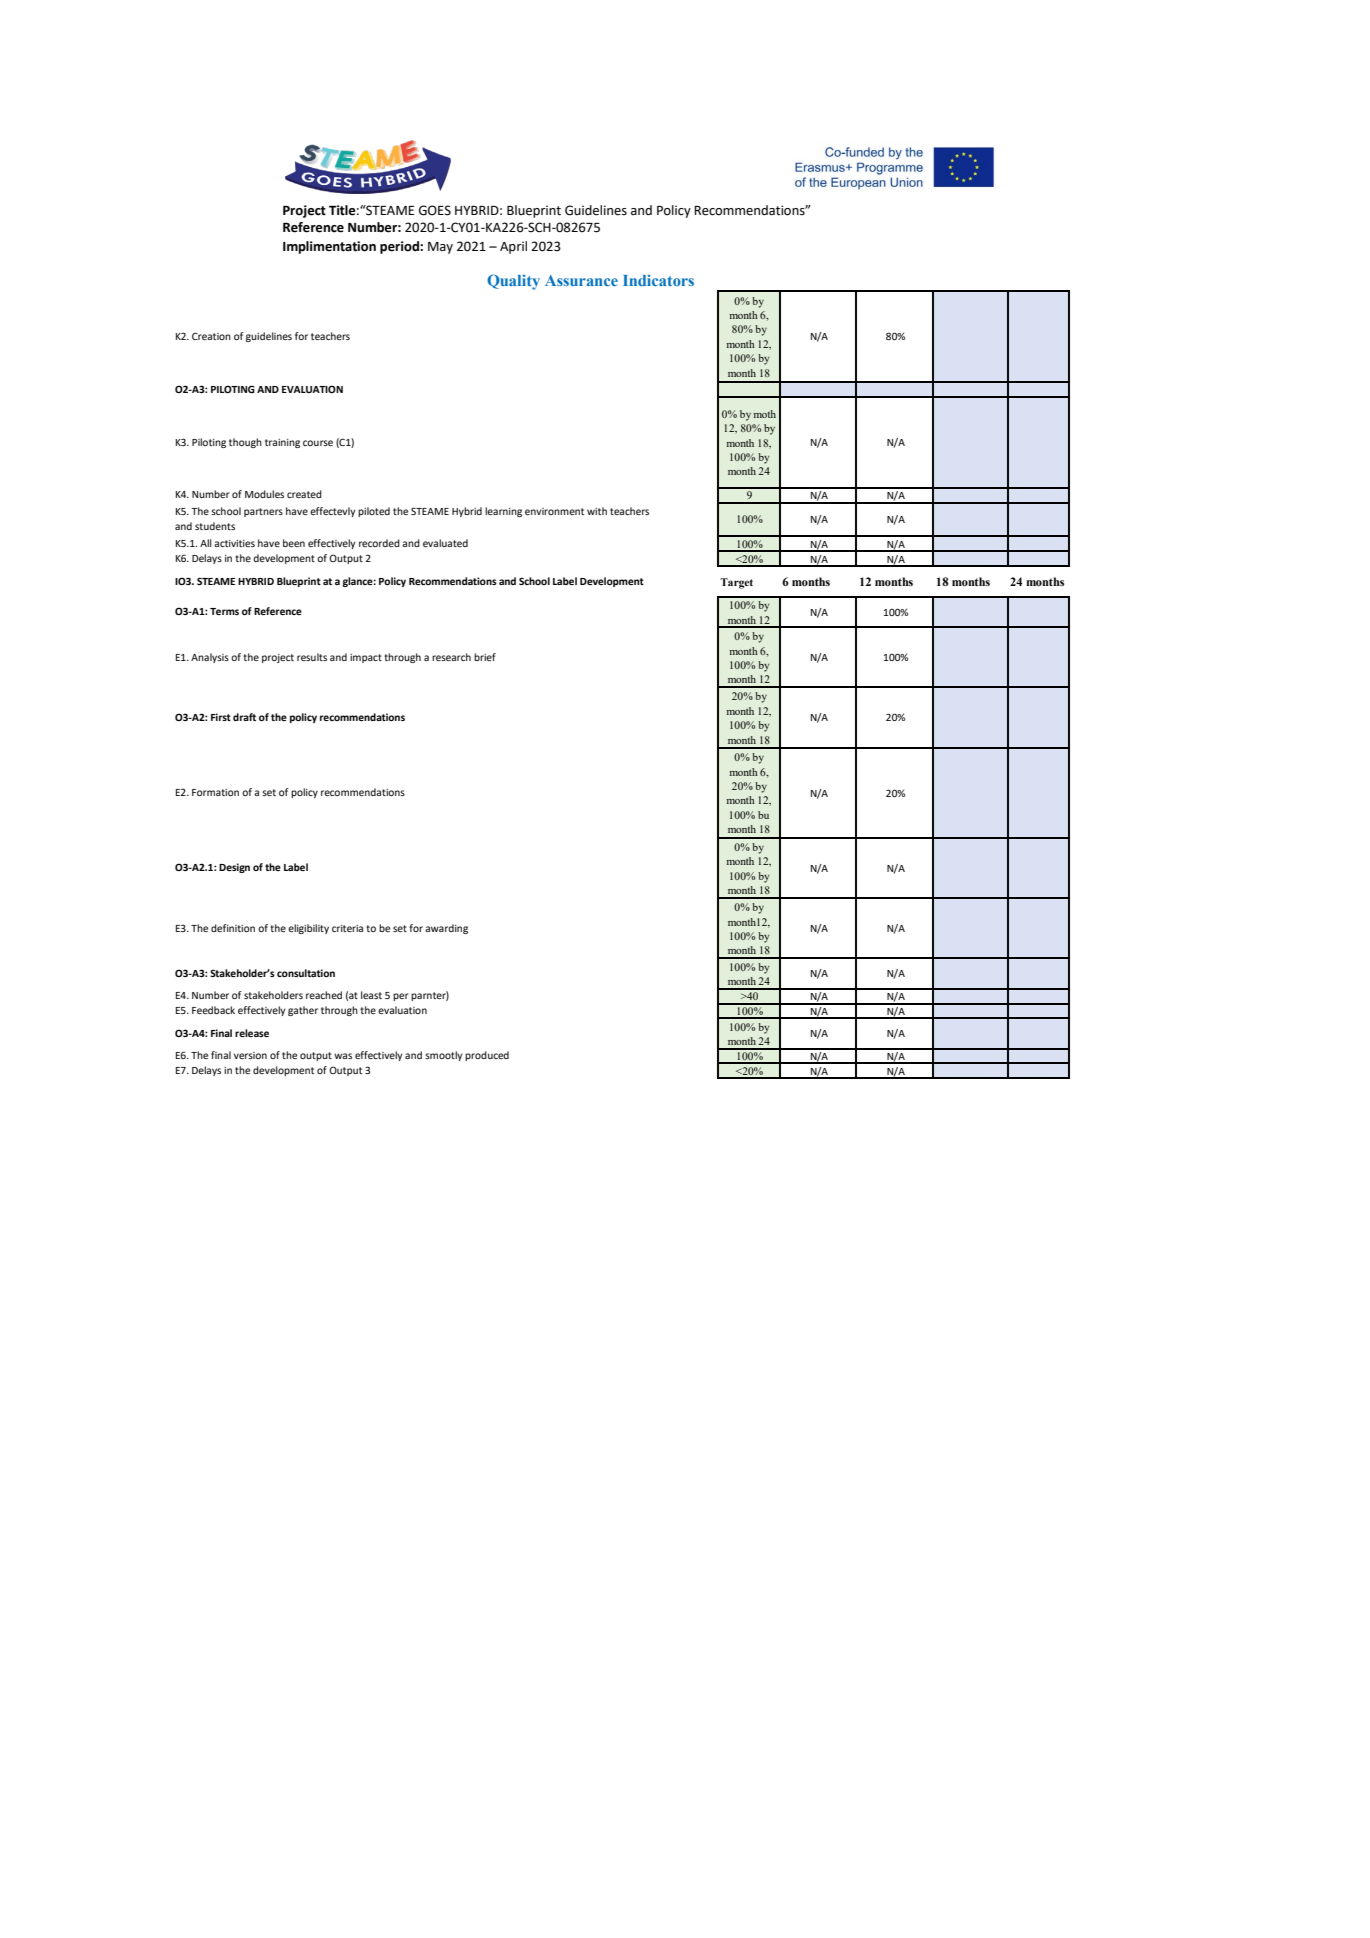 The image size is (1370, 1938). Describe the element at coordinates (252, 1033) in the screenshot. I see `release` at that location.
